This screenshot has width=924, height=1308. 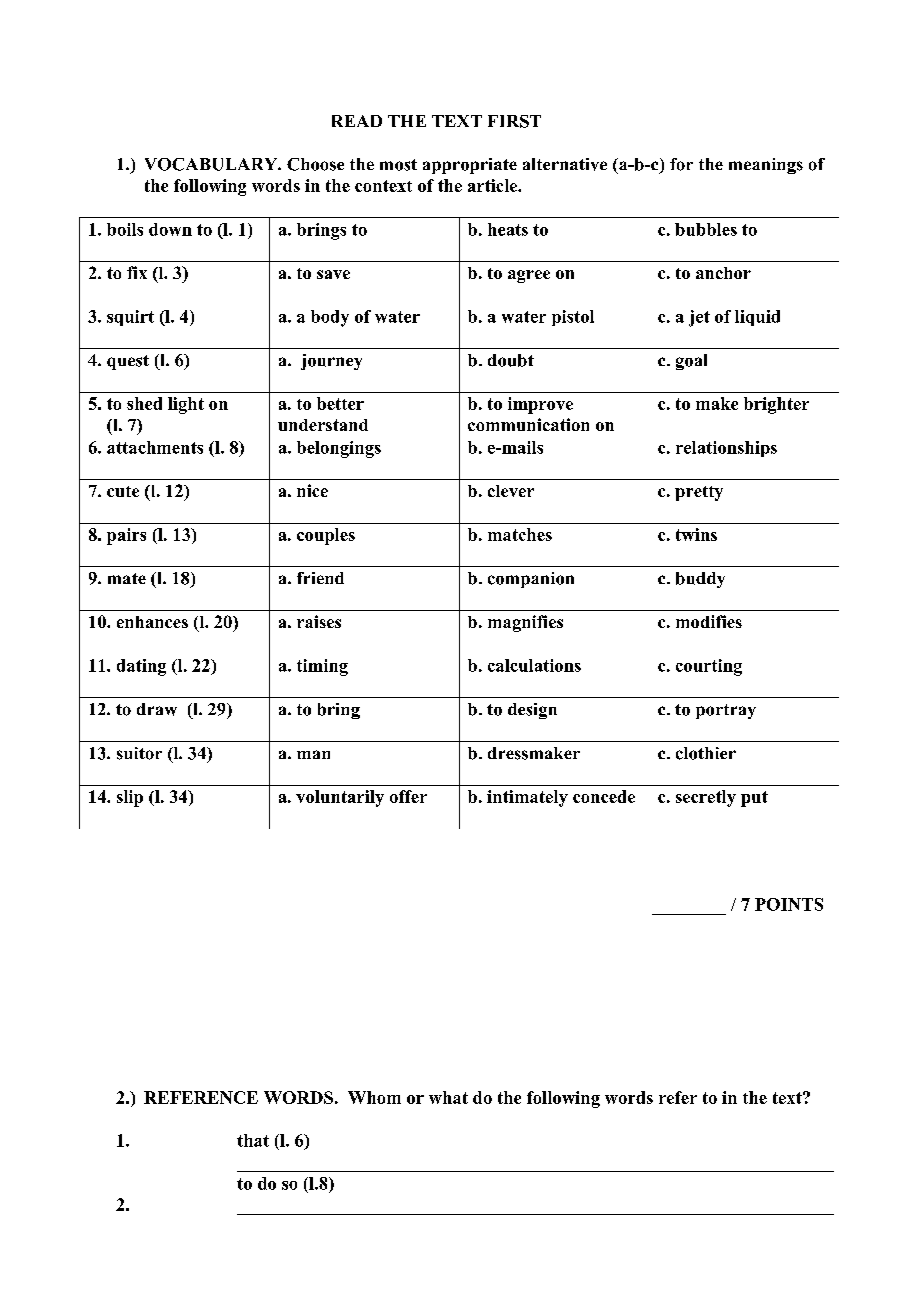 I want to click on clever, so click(x=511, y=491).
